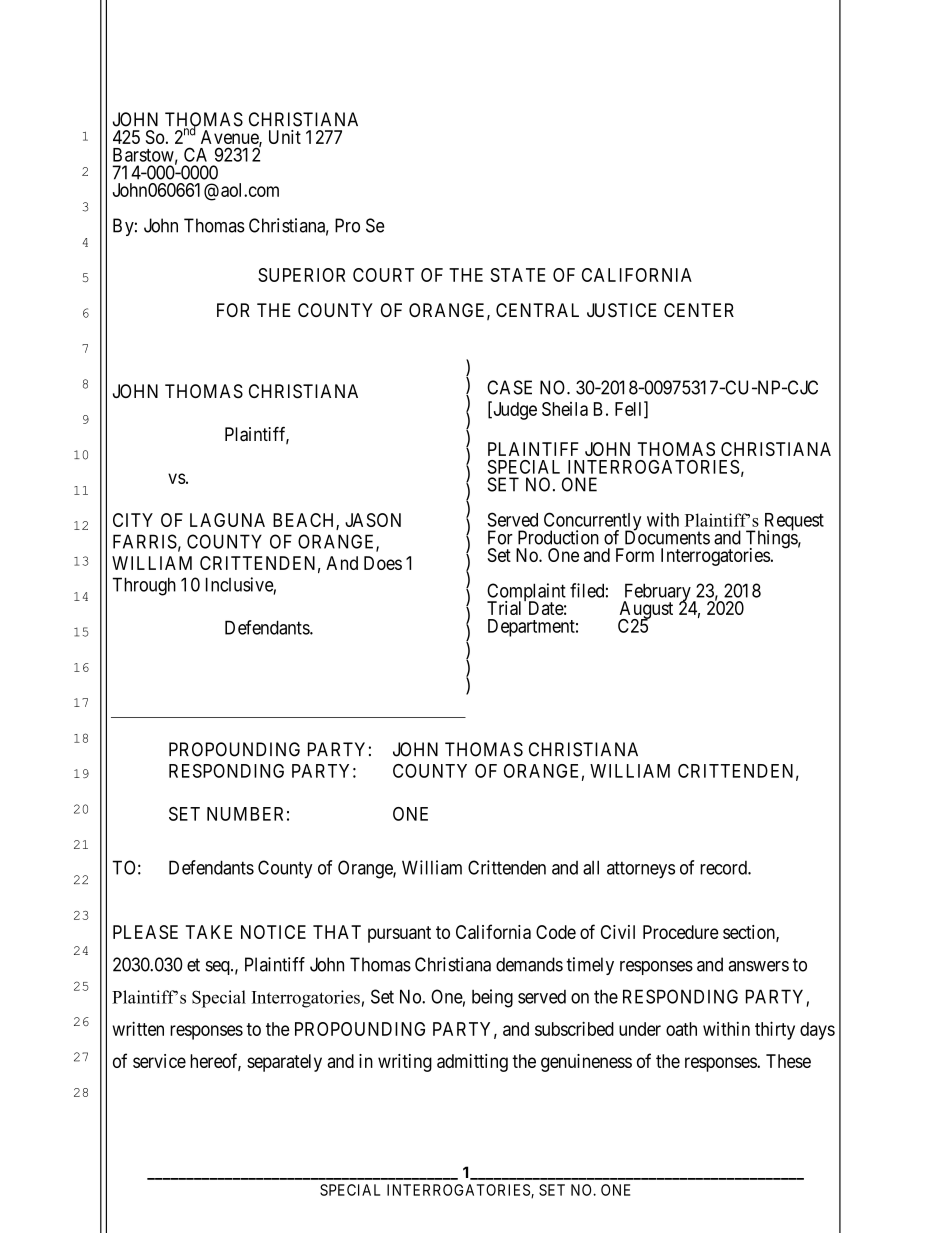 The width and height of the document is (952, 1233). What do you see at coordinates (794, 523) in the document?
I see `Request` at bounding box center [794, 523].
